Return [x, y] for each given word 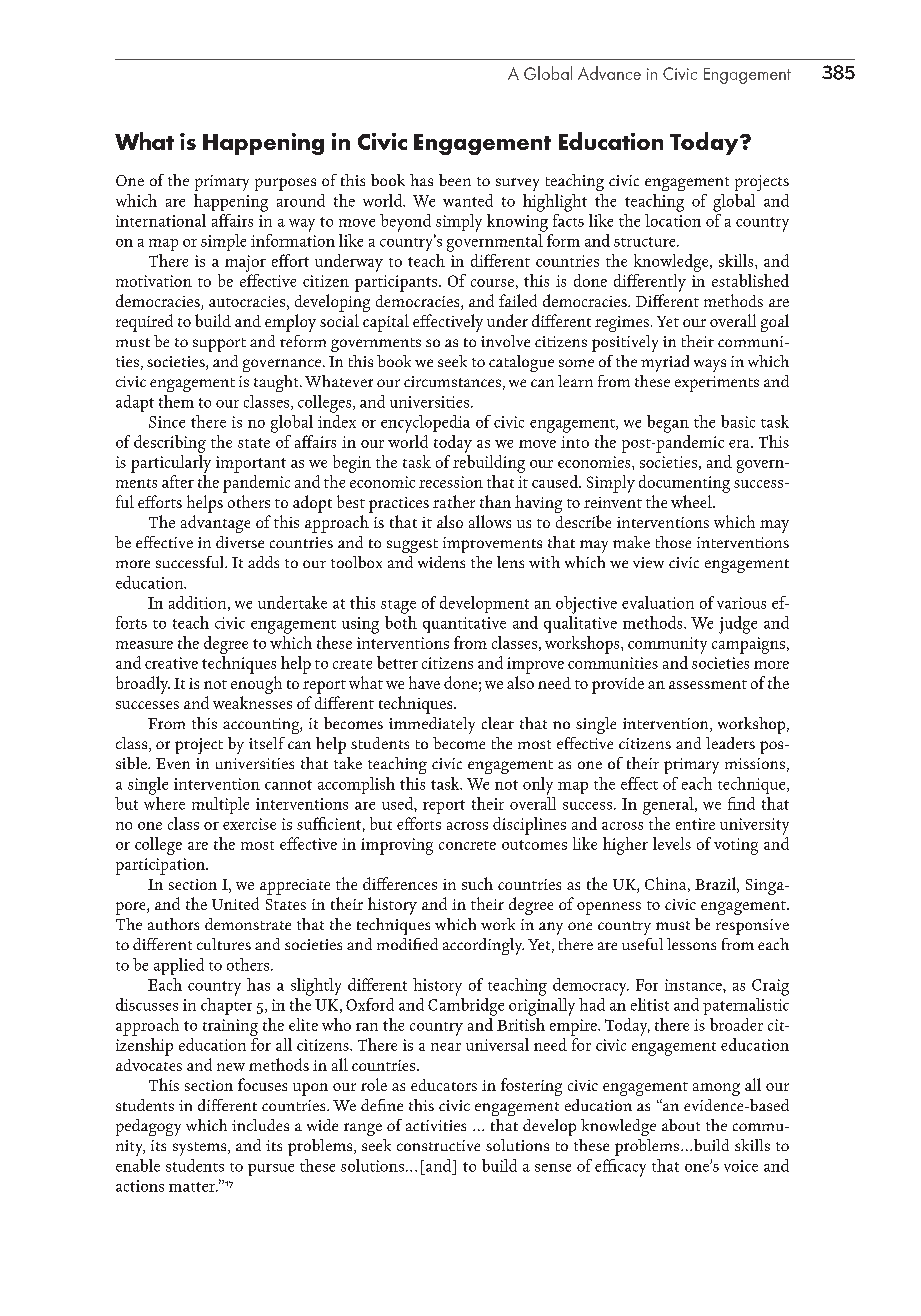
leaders [730, 743]
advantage [215, 524]
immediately [432, 725]
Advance [609, 73]
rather [454, 501]
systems [201, 1149]
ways [710, 365]
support [219, 345]
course [492, 283]
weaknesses [252, 702]
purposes [285, 184]
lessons [691, 944]
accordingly [483, 946]
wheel [692, 501]
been [455, 180]
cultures [224, 944]
